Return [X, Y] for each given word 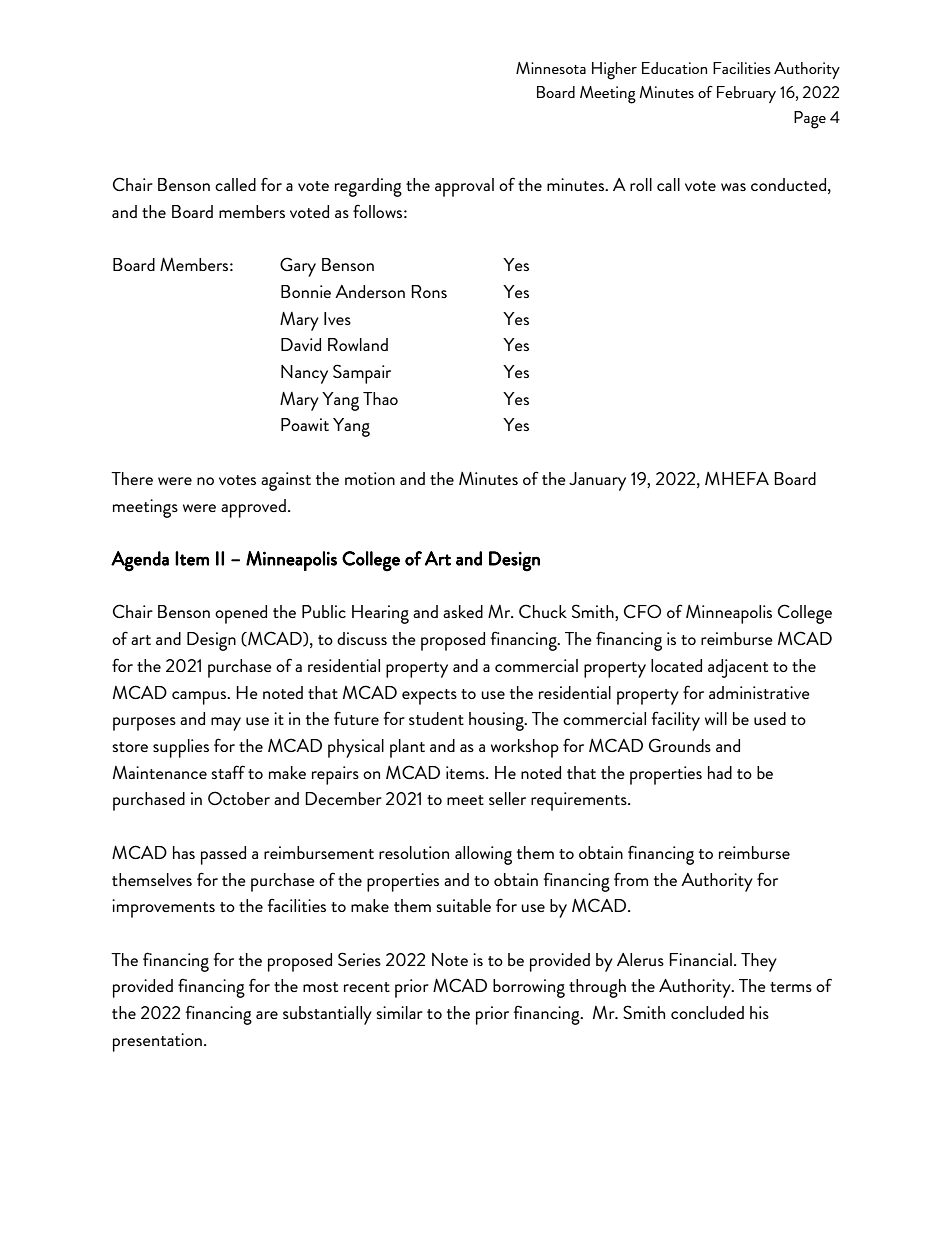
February [746, 94]
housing [497, 721]
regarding [368, 187]
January [597, 481]
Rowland [358, 344]
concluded [707, 1012]
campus [200, 698]
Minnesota [551, 68]
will [716, 718]
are [267, 1015]
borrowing [529, 988]
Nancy [304, 374]
